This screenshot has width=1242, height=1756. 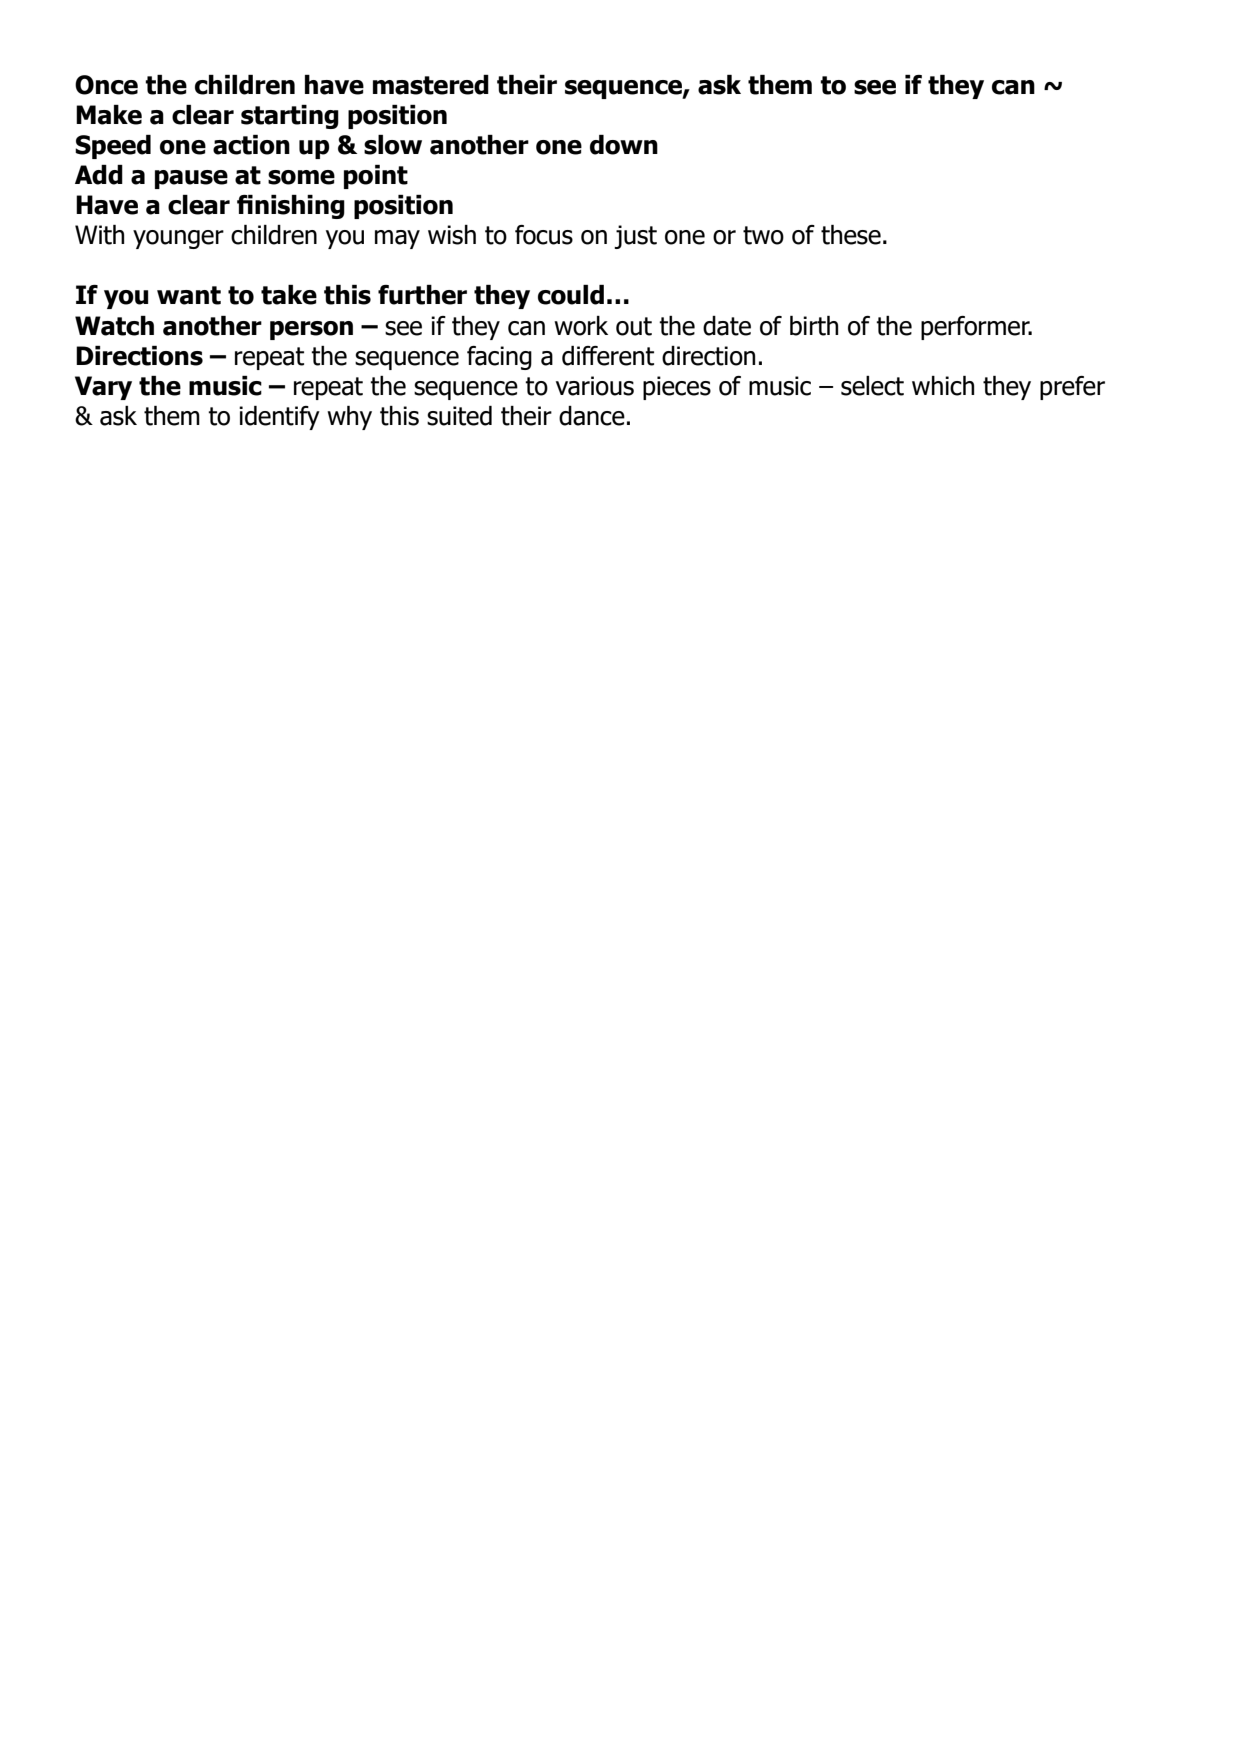 I want to click on finishing, so click(x=291, y=207).
